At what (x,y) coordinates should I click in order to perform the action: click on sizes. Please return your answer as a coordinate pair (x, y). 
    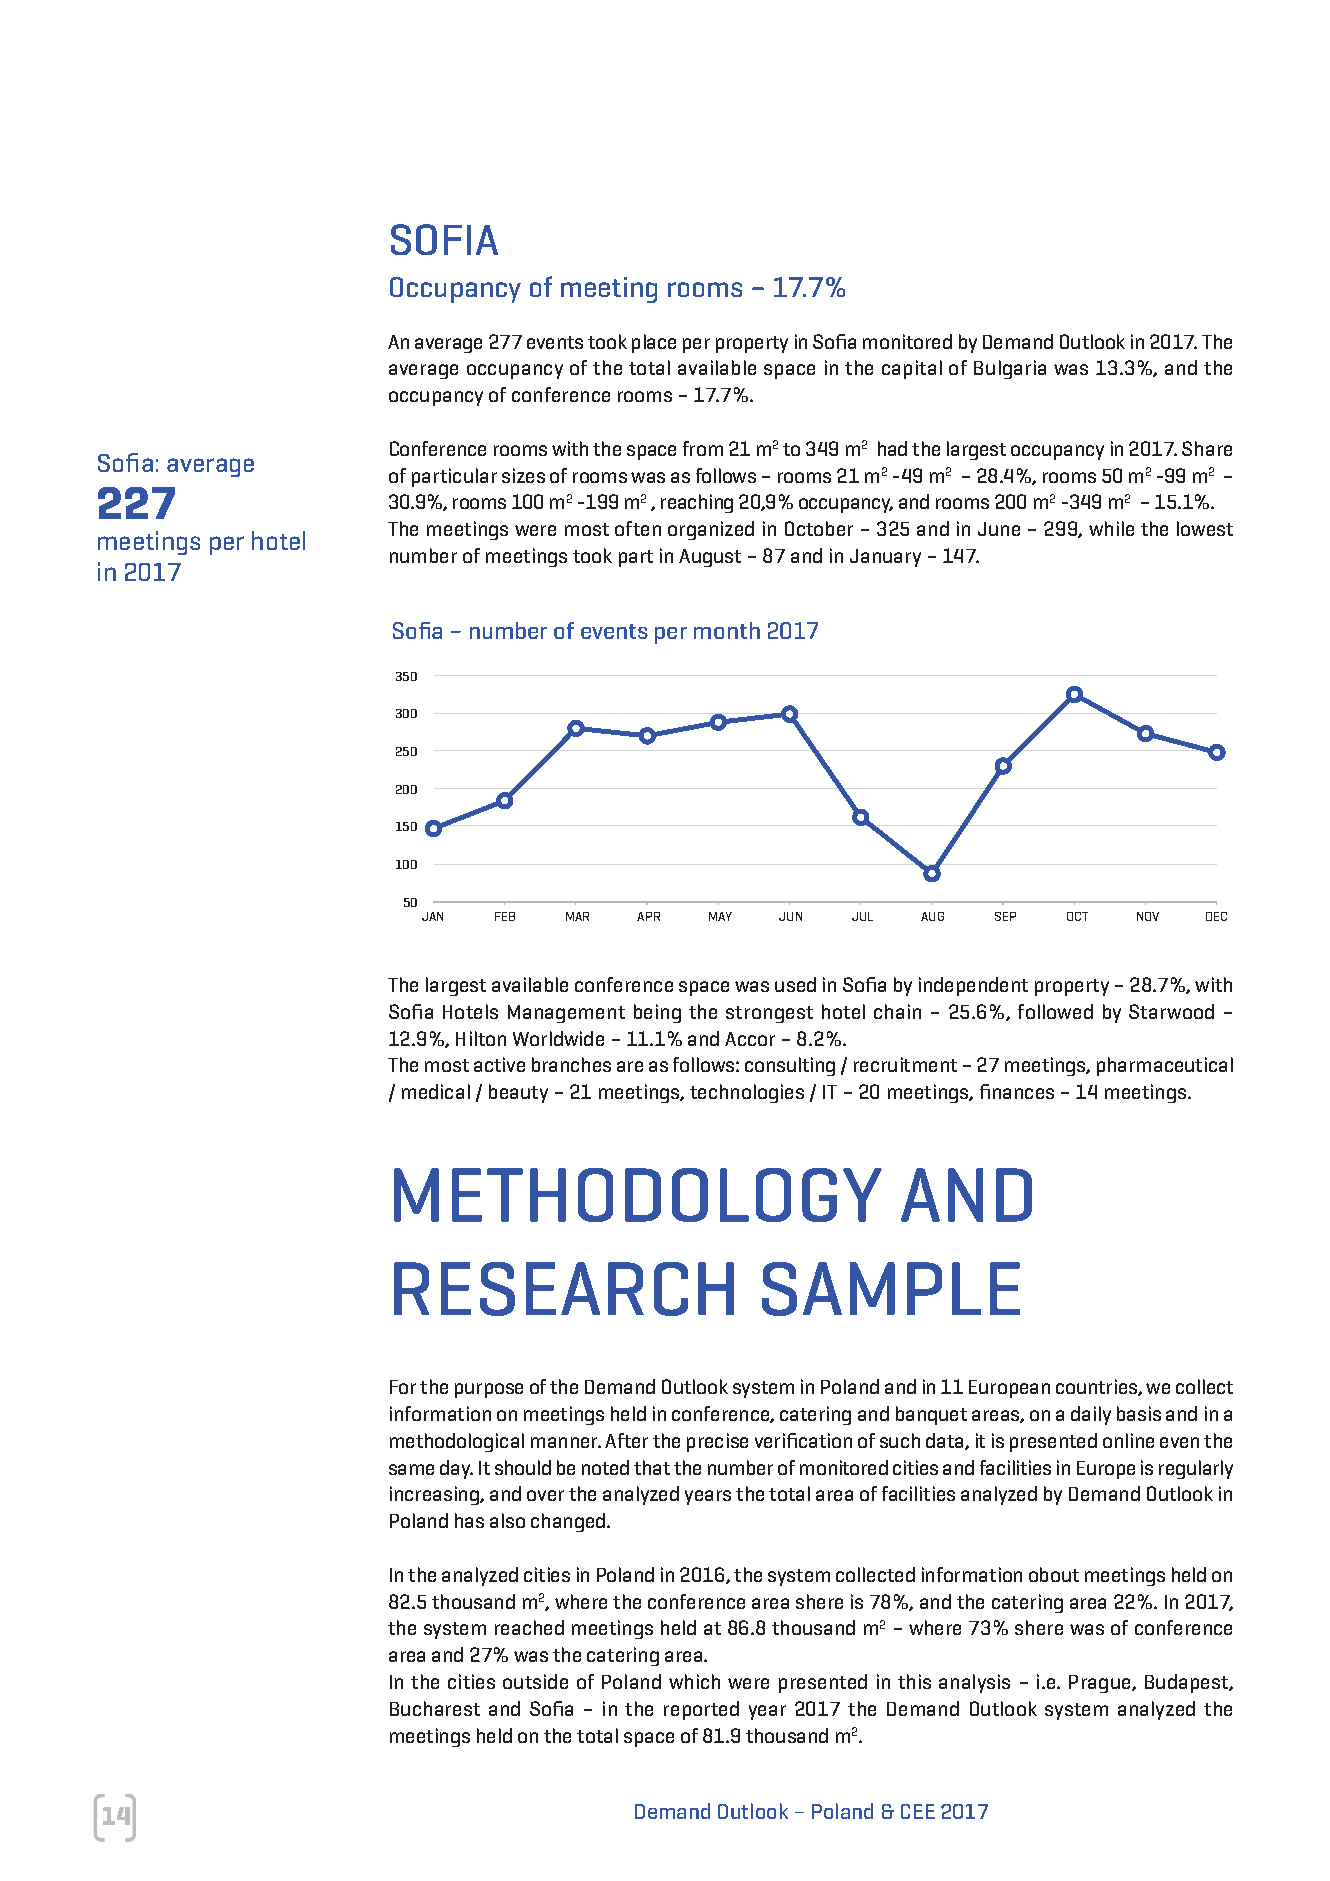
    Looking at the image, I should click on (523, 475).
